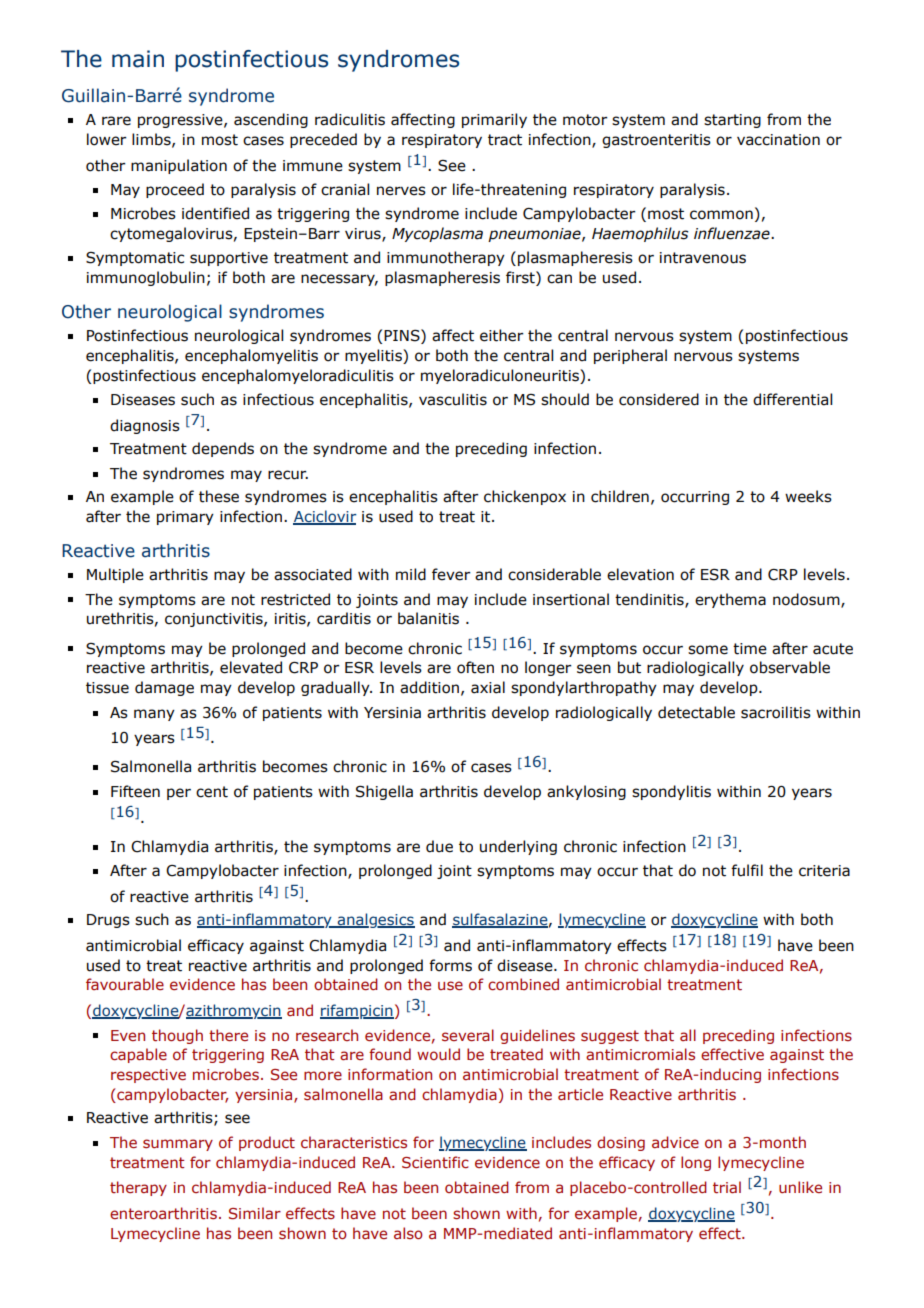 This document has width=924, height=1308. What do you see at coordinates (164, 688) in the document?
I see `damage` at bounding box center [164, 688].
